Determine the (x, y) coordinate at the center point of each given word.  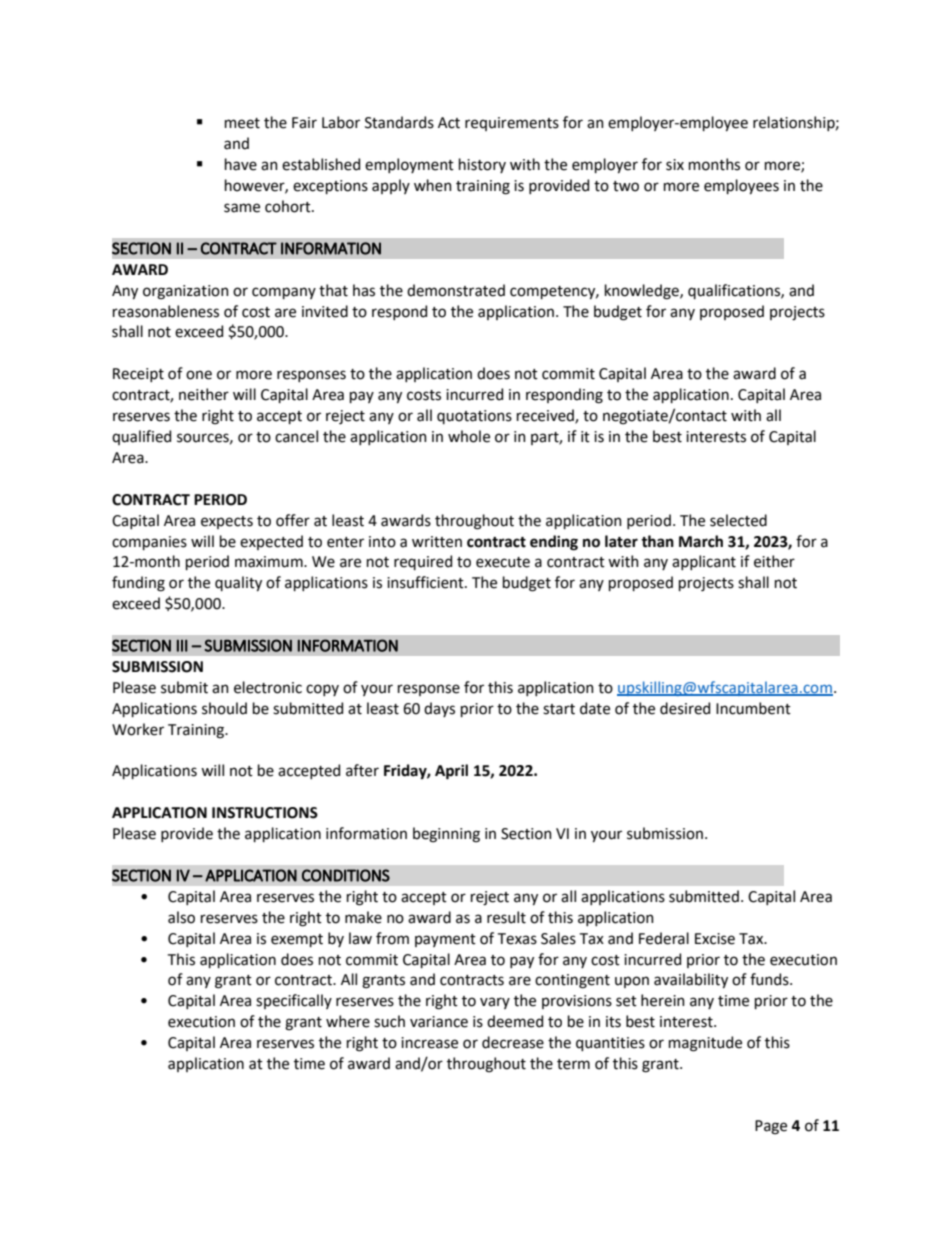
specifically (294, 1001)
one (199, 375)
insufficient (426, 582)
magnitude (705, 1044)
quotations (474, 417)
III (182, 645)
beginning (446, 835)
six (675, 165)
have (241, 164)
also (181, 917)
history (482, 165)
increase (429, 1043)
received (546, 416)
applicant (704, 562)
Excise (715, 939)
